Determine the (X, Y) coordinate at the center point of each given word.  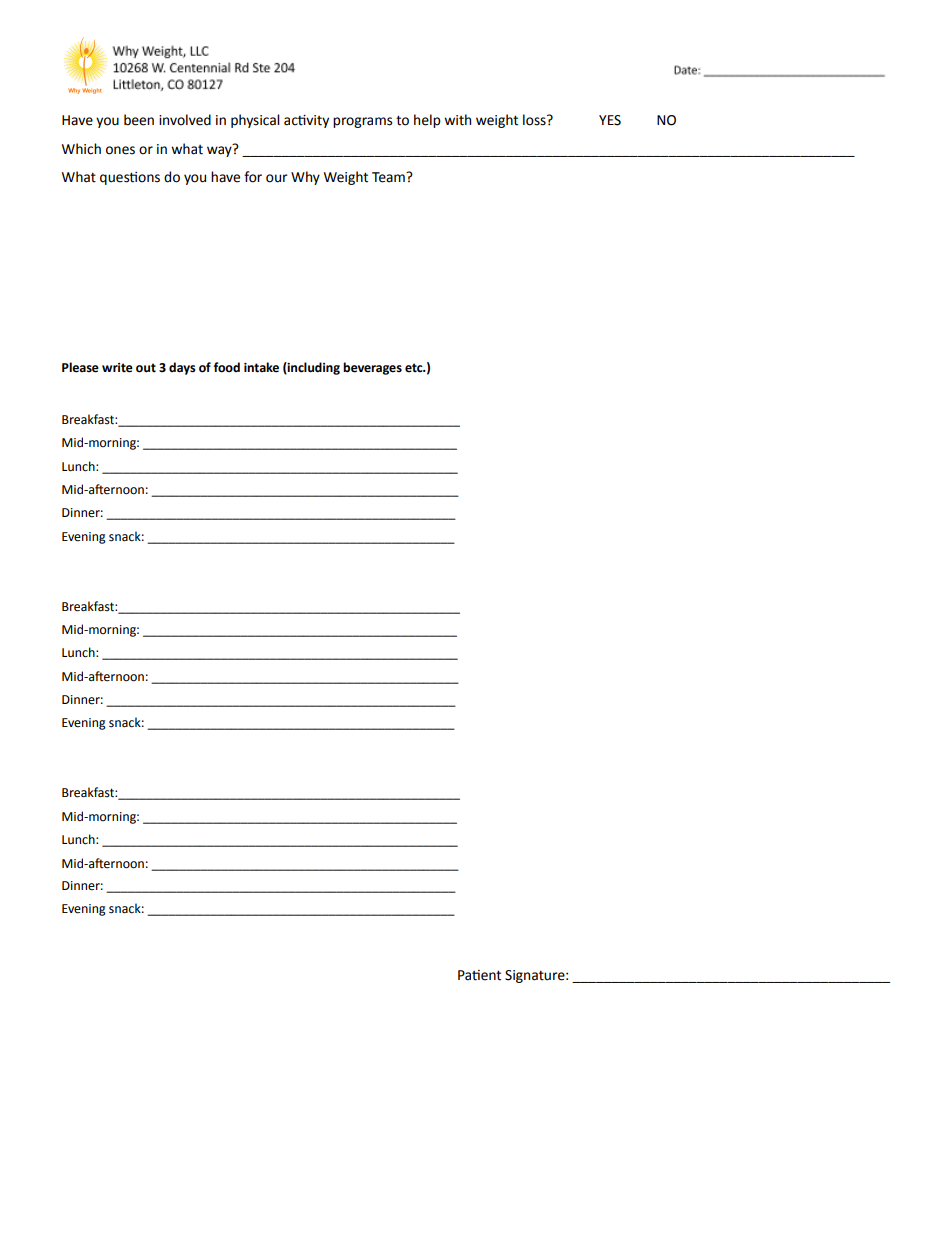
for (253, 177)
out (146, 368)
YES (610, 120)
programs (362, 122)
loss (535, 120)
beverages (372, 368)
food (227, 367)
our (277, 178)
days (182, 368)
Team (389, 177)
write (117, 368)
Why (305, 178)
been (139, 120)
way (220, 150)
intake (261, 367)
